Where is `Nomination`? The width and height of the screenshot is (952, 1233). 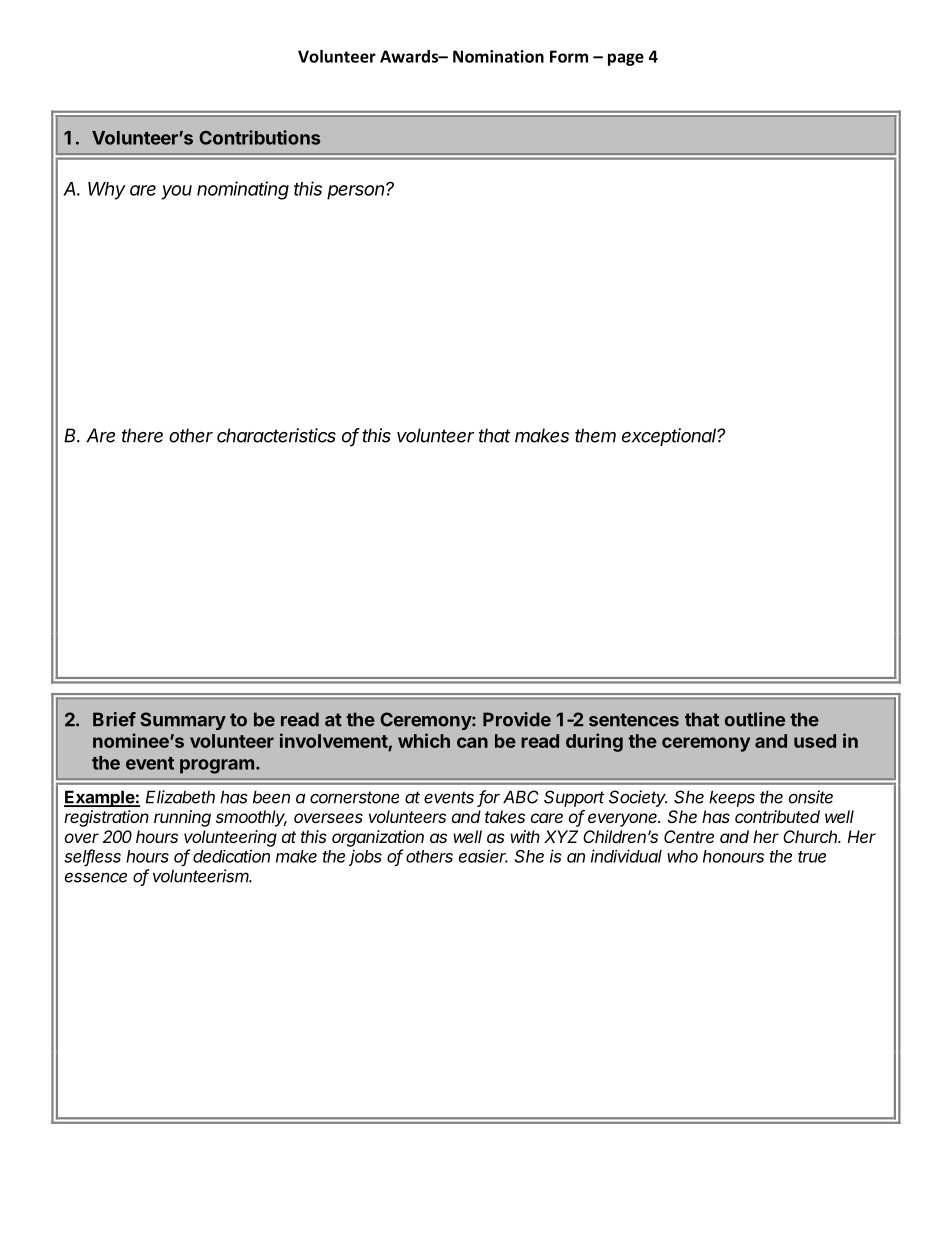
Nomination is located at coordinates (498, 56).
